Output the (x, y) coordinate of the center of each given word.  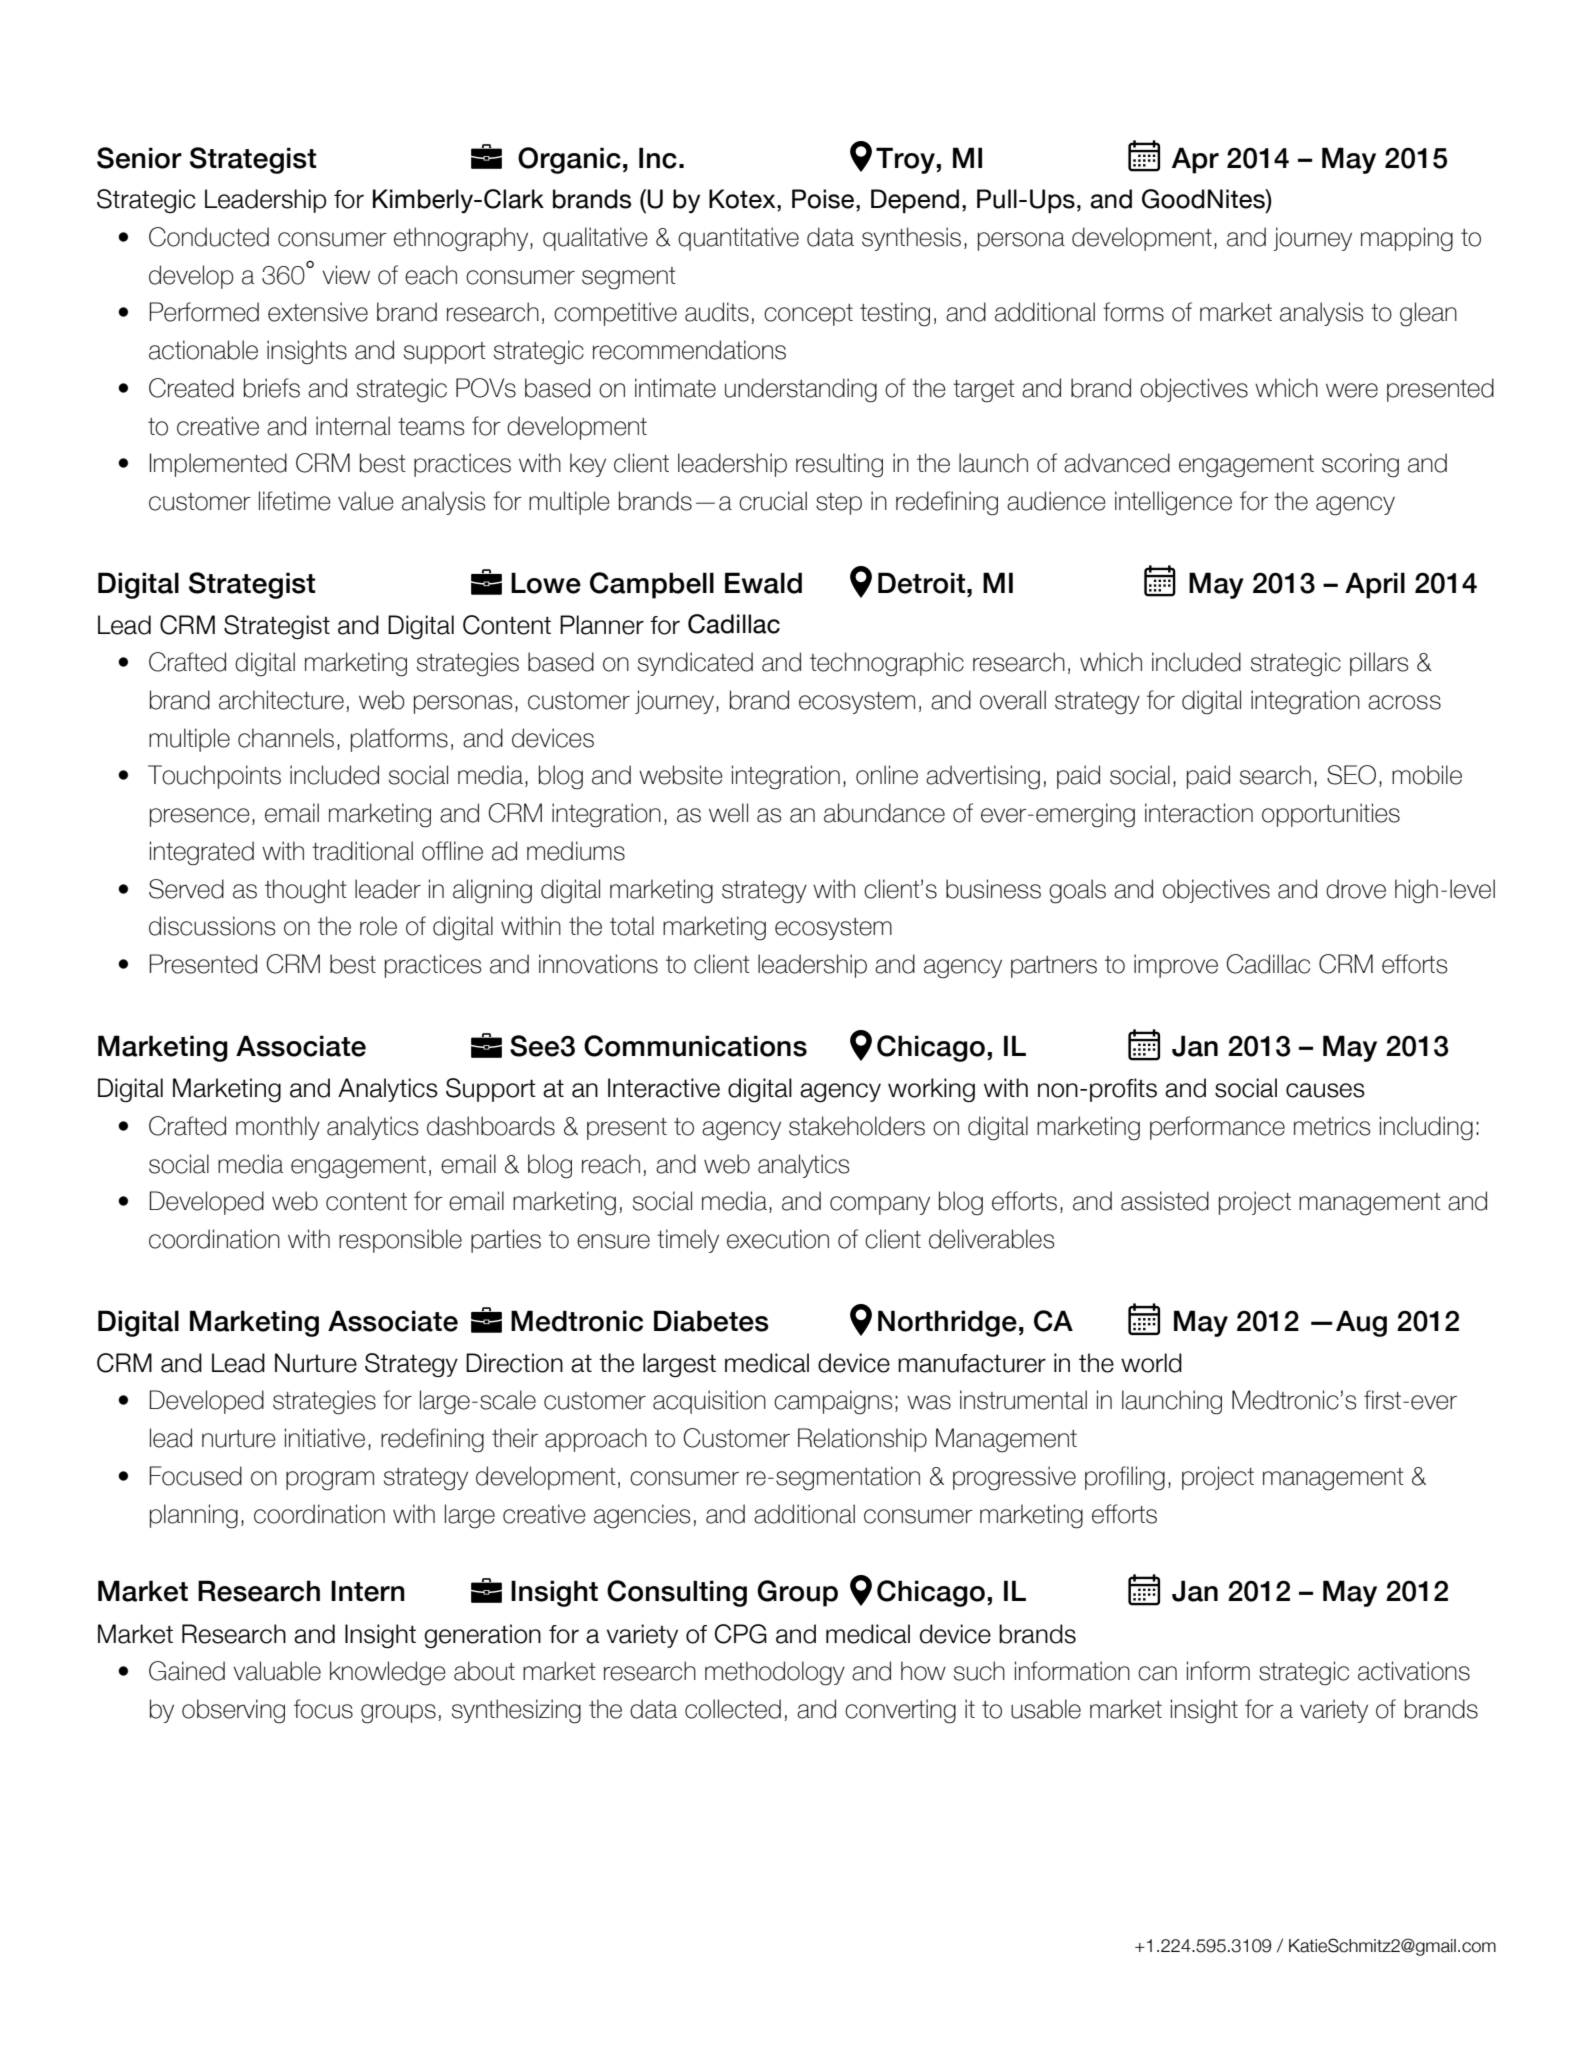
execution (778, 1239)
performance (1217, 1128)
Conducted (209, 237)
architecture (281, 700)
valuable (277, 1671)
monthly (278, 1128)
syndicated (695, 664)
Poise (824, 199)
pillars (1379, 664)
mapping (1407, 239)
